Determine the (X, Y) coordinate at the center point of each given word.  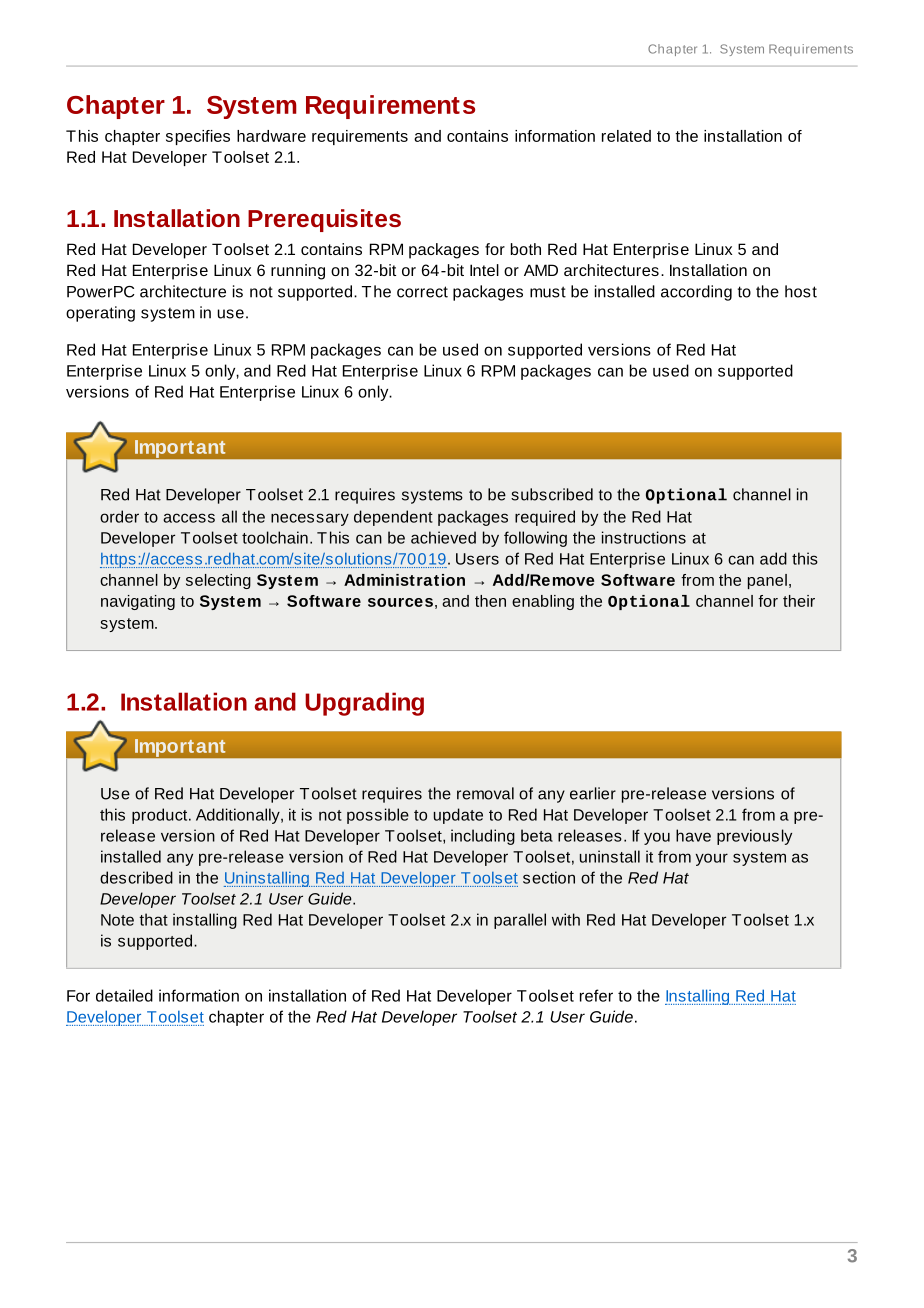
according (696, 293)
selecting (218, 581)
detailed (124, 995)
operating (100, 314)
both (526, 249)
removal (485, 793)
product (161, 816)
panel (767, 581)
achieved (443, 537)
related (626, 136)
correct (422, 292)
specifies (198, 137)
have (693, 835)
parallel (520, 921)
